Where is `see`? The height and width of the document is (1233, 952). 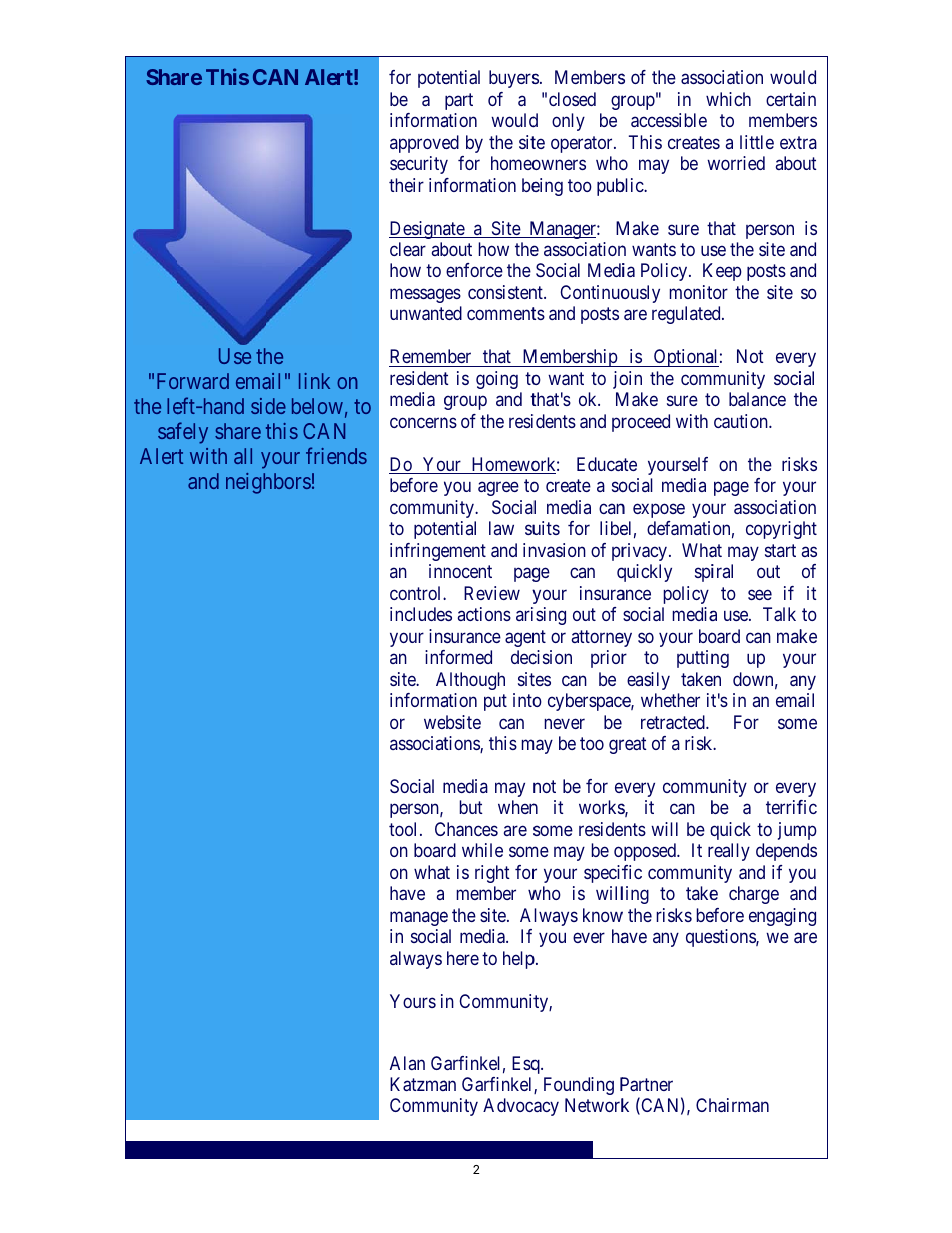 see is located at coordinates (760, 594).
